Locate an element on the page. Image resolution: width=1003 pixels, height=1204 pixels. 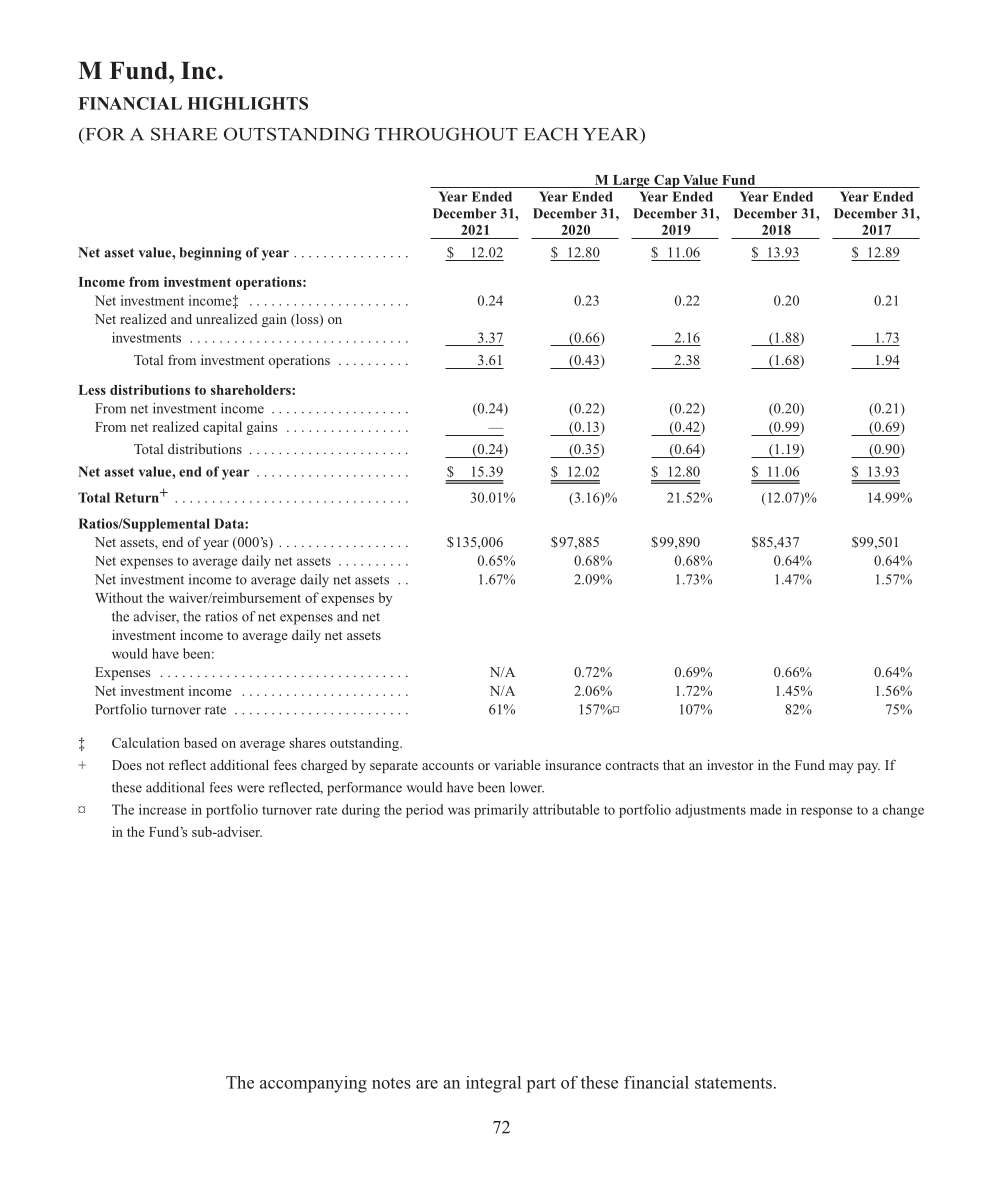
HIGHLIGHTS is located at coordinates (247, 103).
